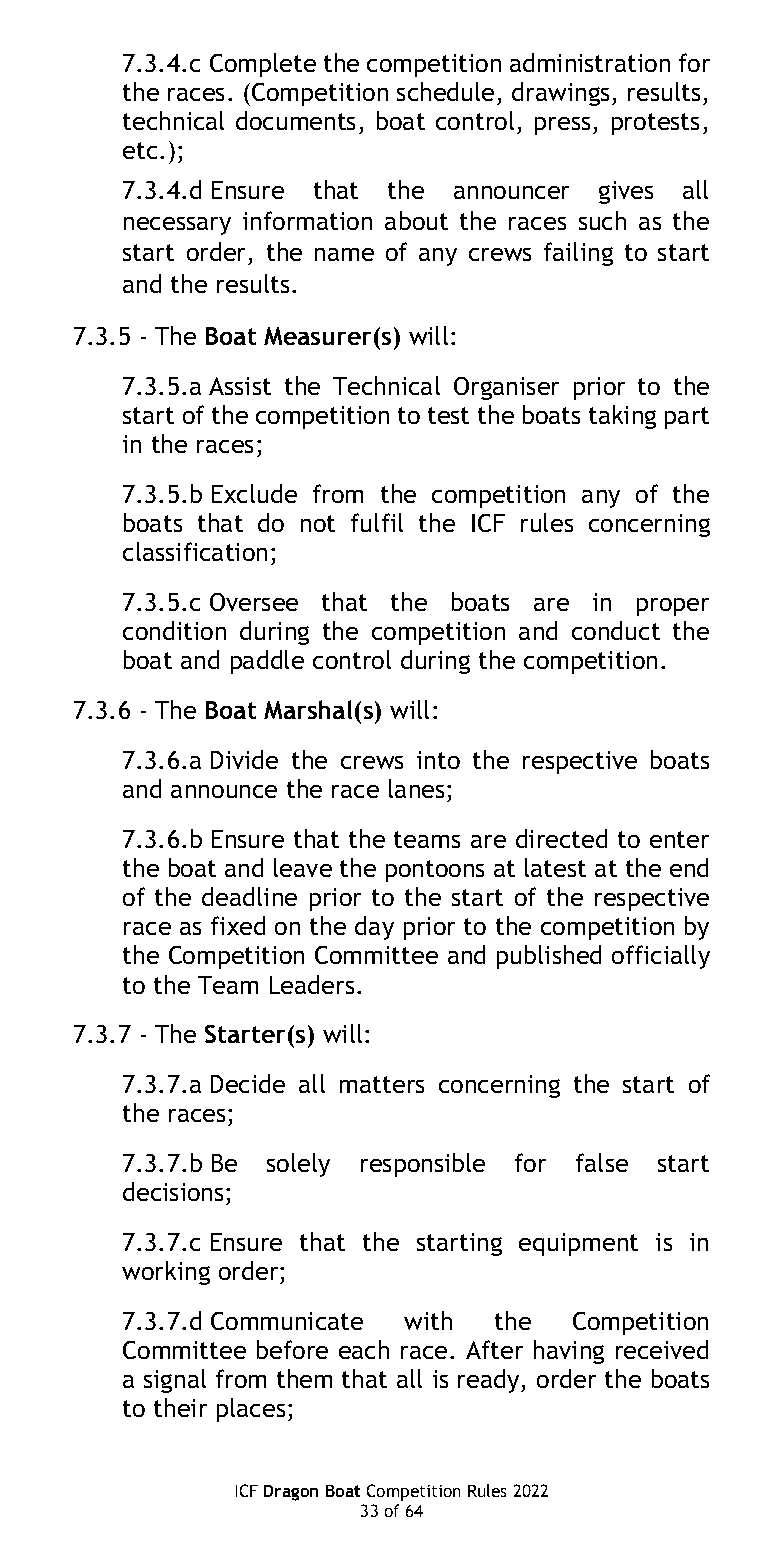 This image has width=784, height=1568. I want to click on Decide, so click(248, 1083).
